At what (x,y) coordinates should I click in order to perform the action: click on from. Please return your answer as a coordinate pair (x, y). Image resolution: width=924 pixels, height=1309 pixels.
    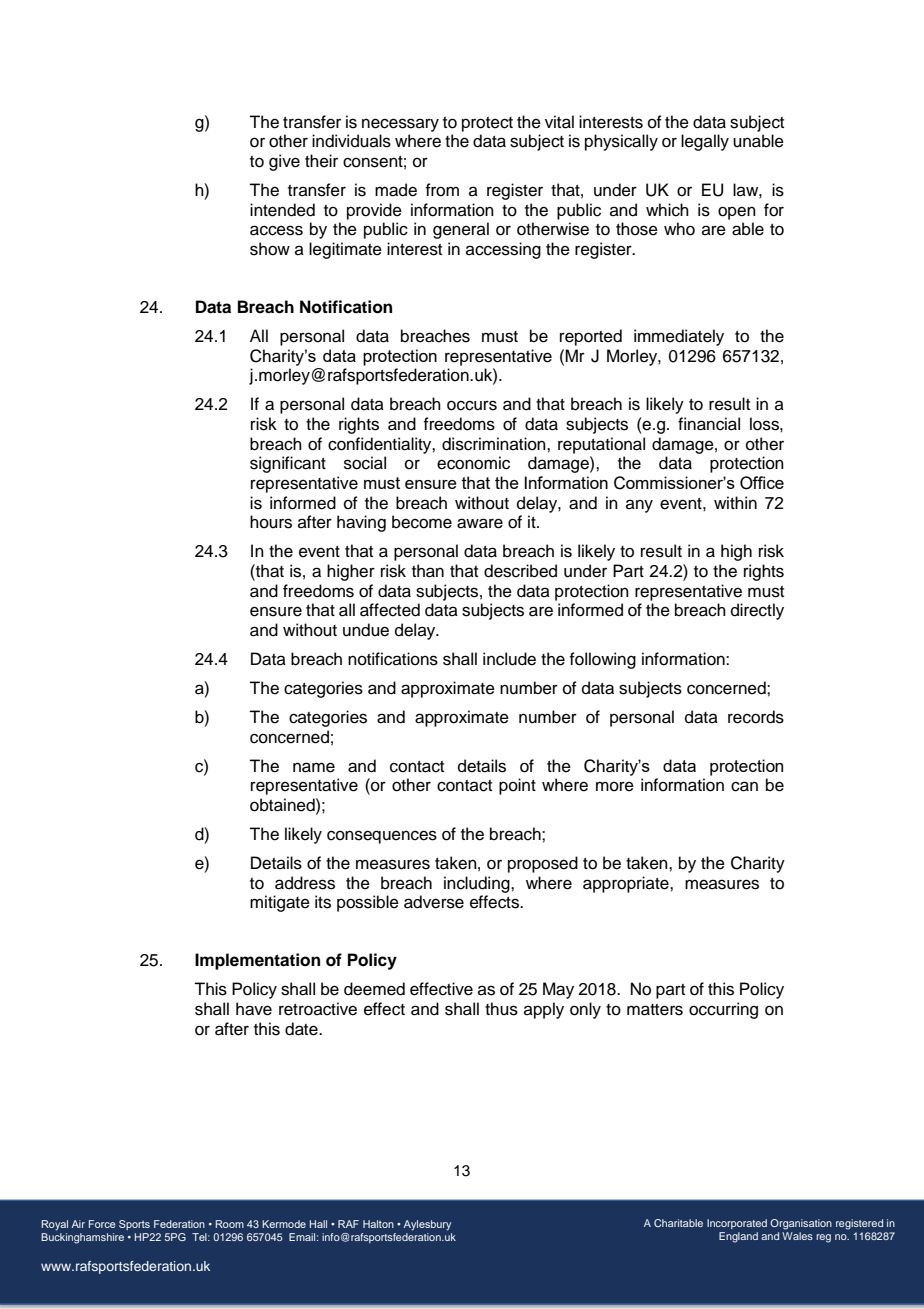
    Looking at the image, I should click on (442, 190).
